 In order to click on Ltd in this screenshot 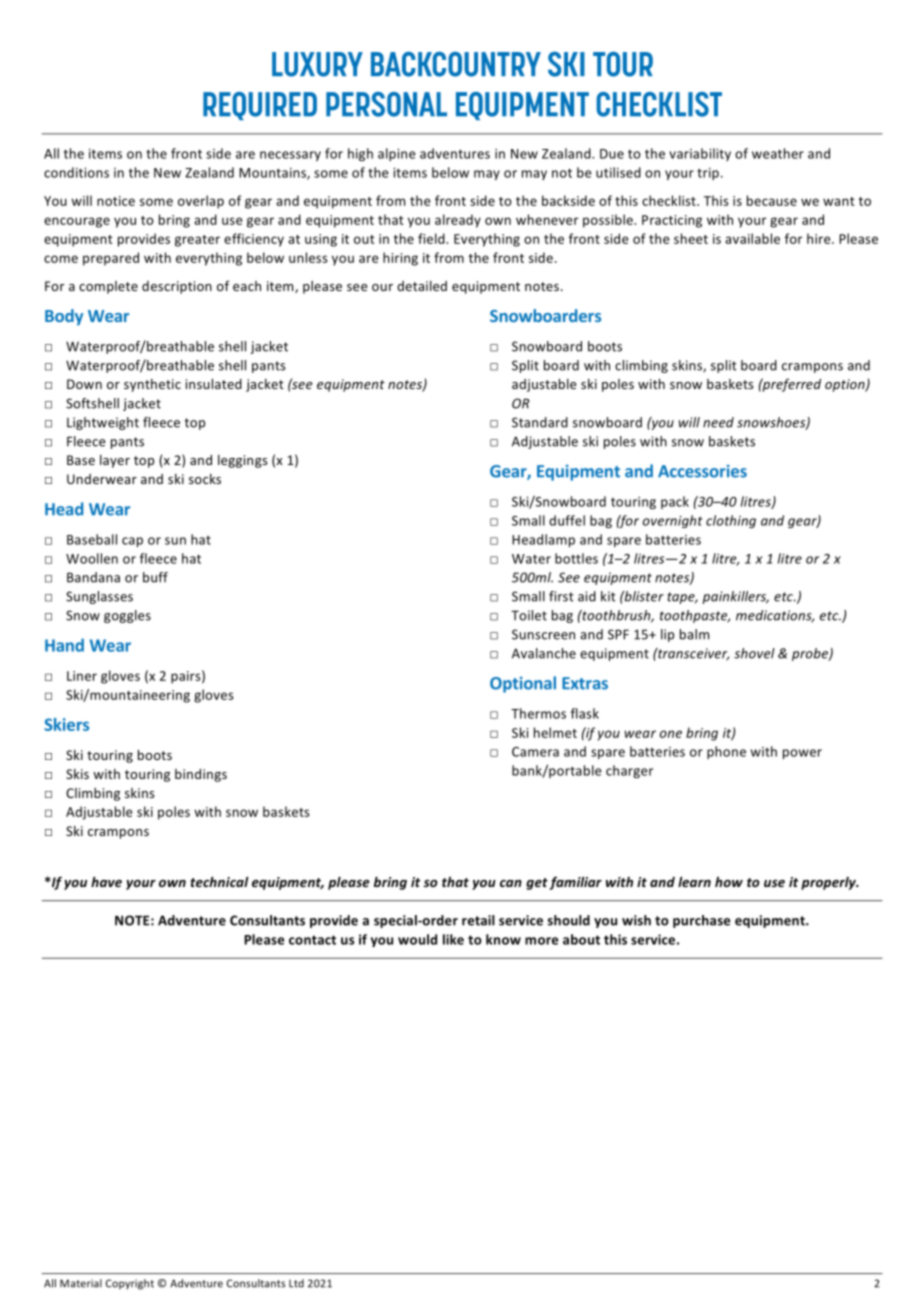, I will do `click(296, 1283)`.
